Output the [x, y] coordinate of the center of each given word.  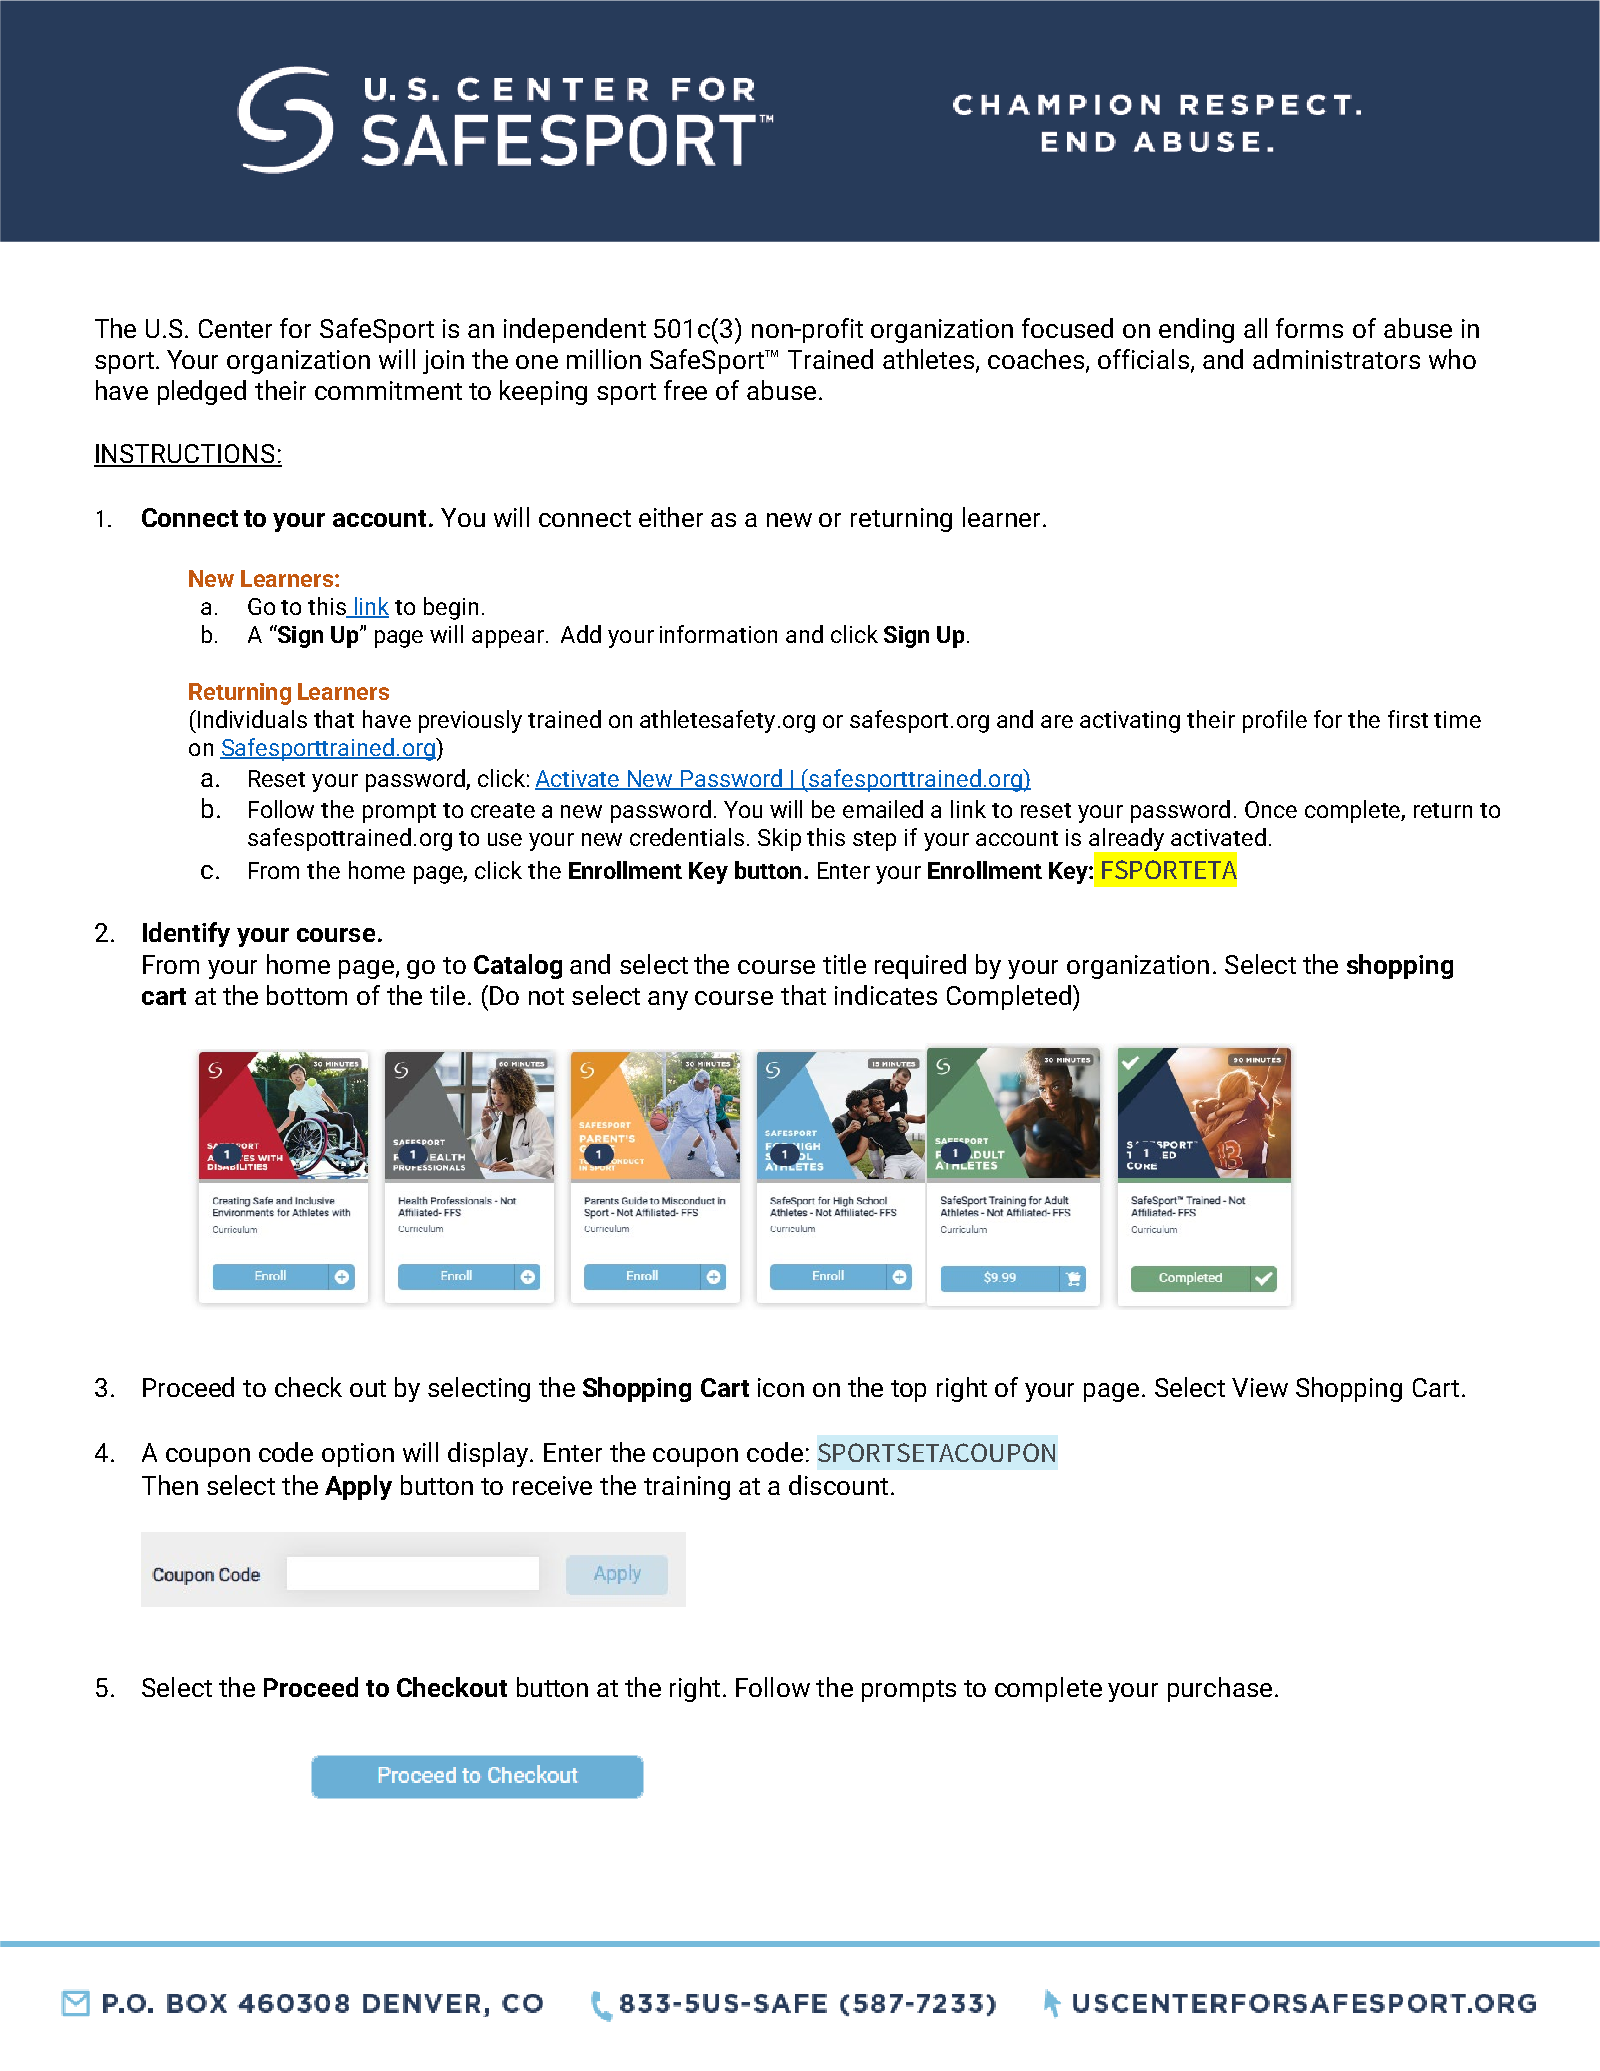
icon [781, 1387]
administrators [1336, 359]
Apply [358, 1487]
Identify [186, 934]
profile [1275, 721]
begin [451, 608]
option [358, 1455]
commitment [388, 390]
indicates [886, 995]
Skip [779, 839]
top [908, 1391]
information [718, 634]
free [685, 390]
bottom [307, 995]
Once [1271, 809]
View [1260, 1387]
